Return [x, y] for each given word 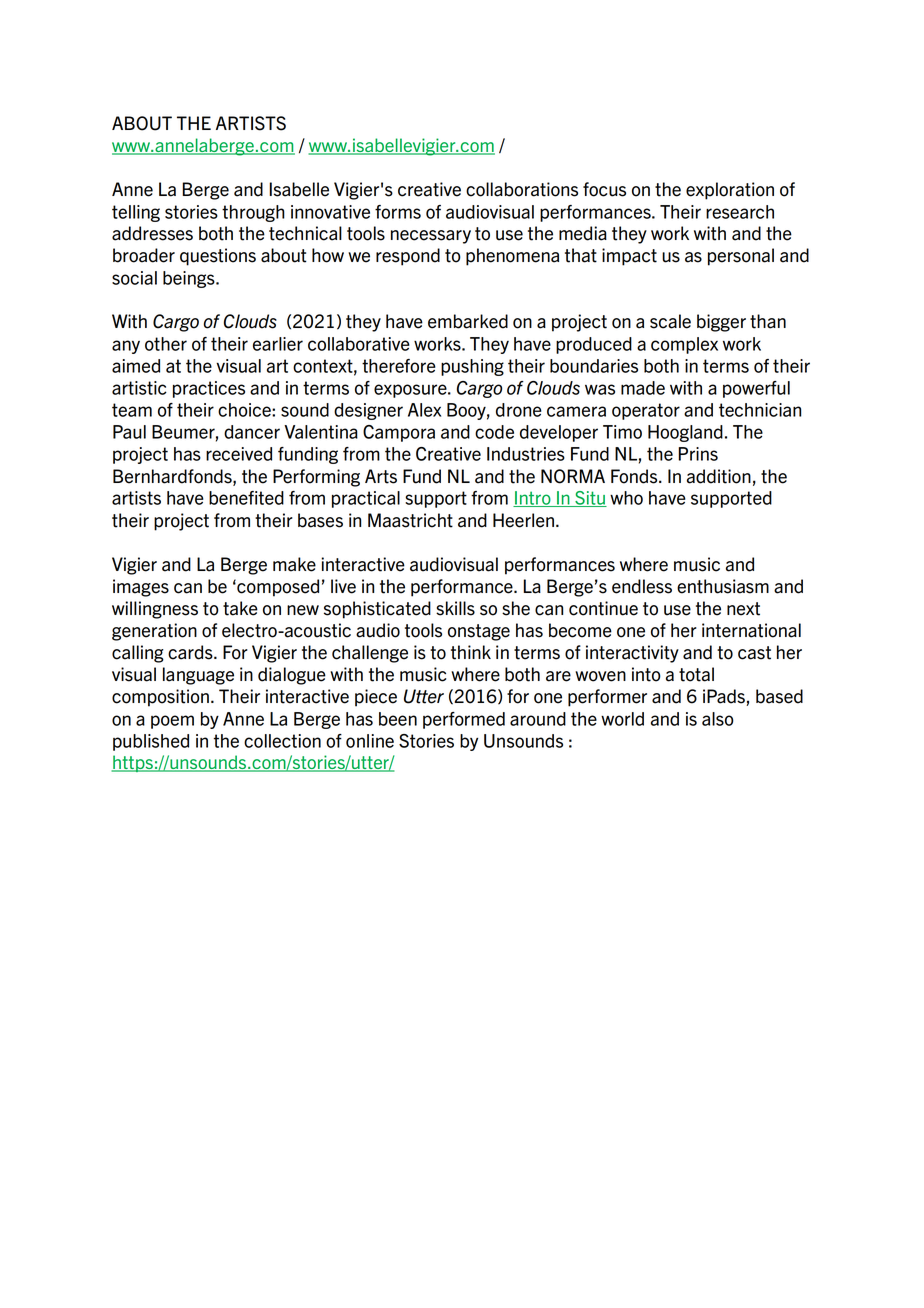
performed [464, 720]
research [740, 212]
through [253, 213]
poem [172, 722]
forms [398, 212]
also [718, 719]
